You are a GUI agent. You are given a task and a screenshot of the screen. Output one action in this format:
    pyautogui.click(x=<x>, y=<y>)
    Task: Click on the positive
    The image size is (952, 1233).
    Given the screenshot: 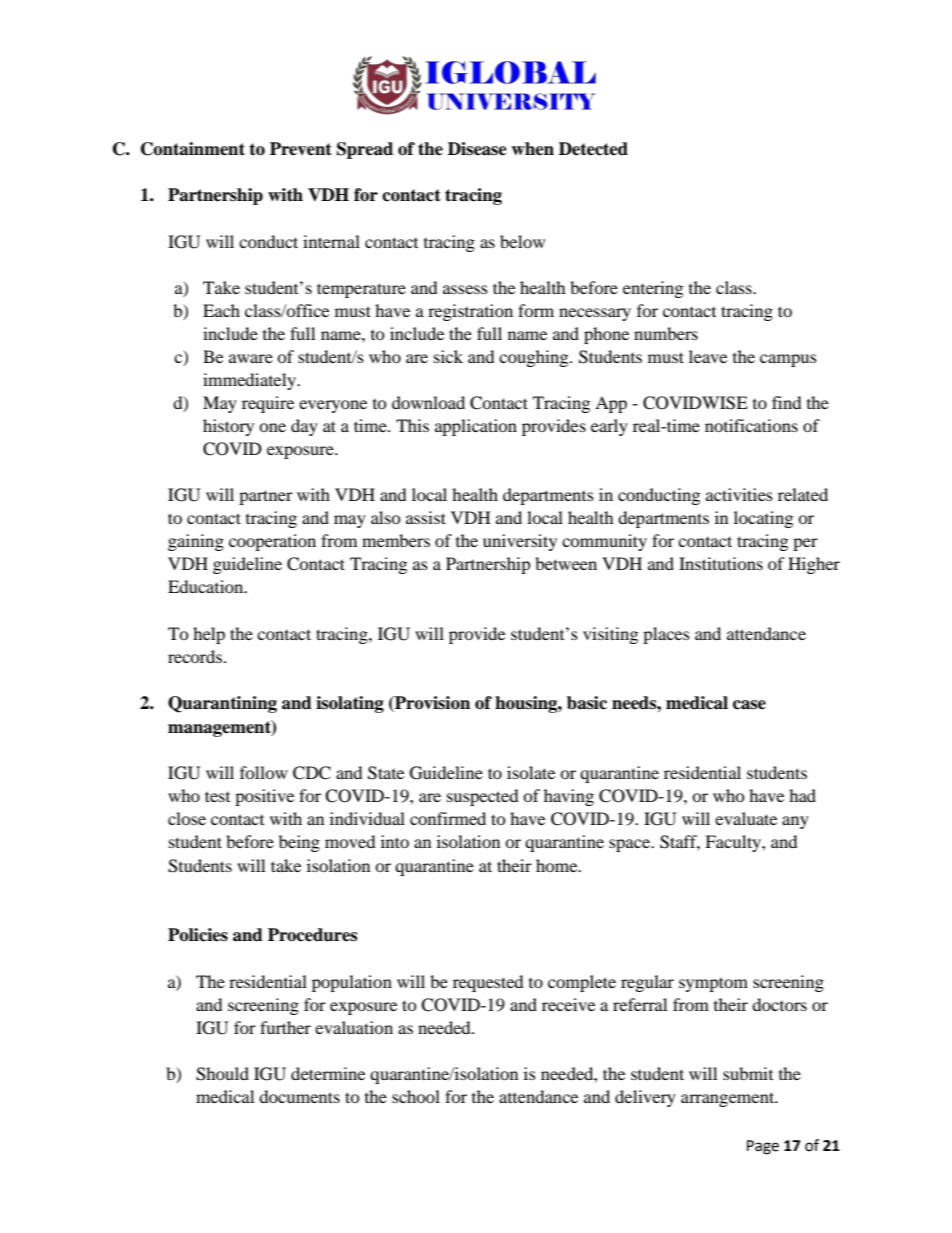 What is the action you would take?
    pyautogui.click(x=264, y=797)
